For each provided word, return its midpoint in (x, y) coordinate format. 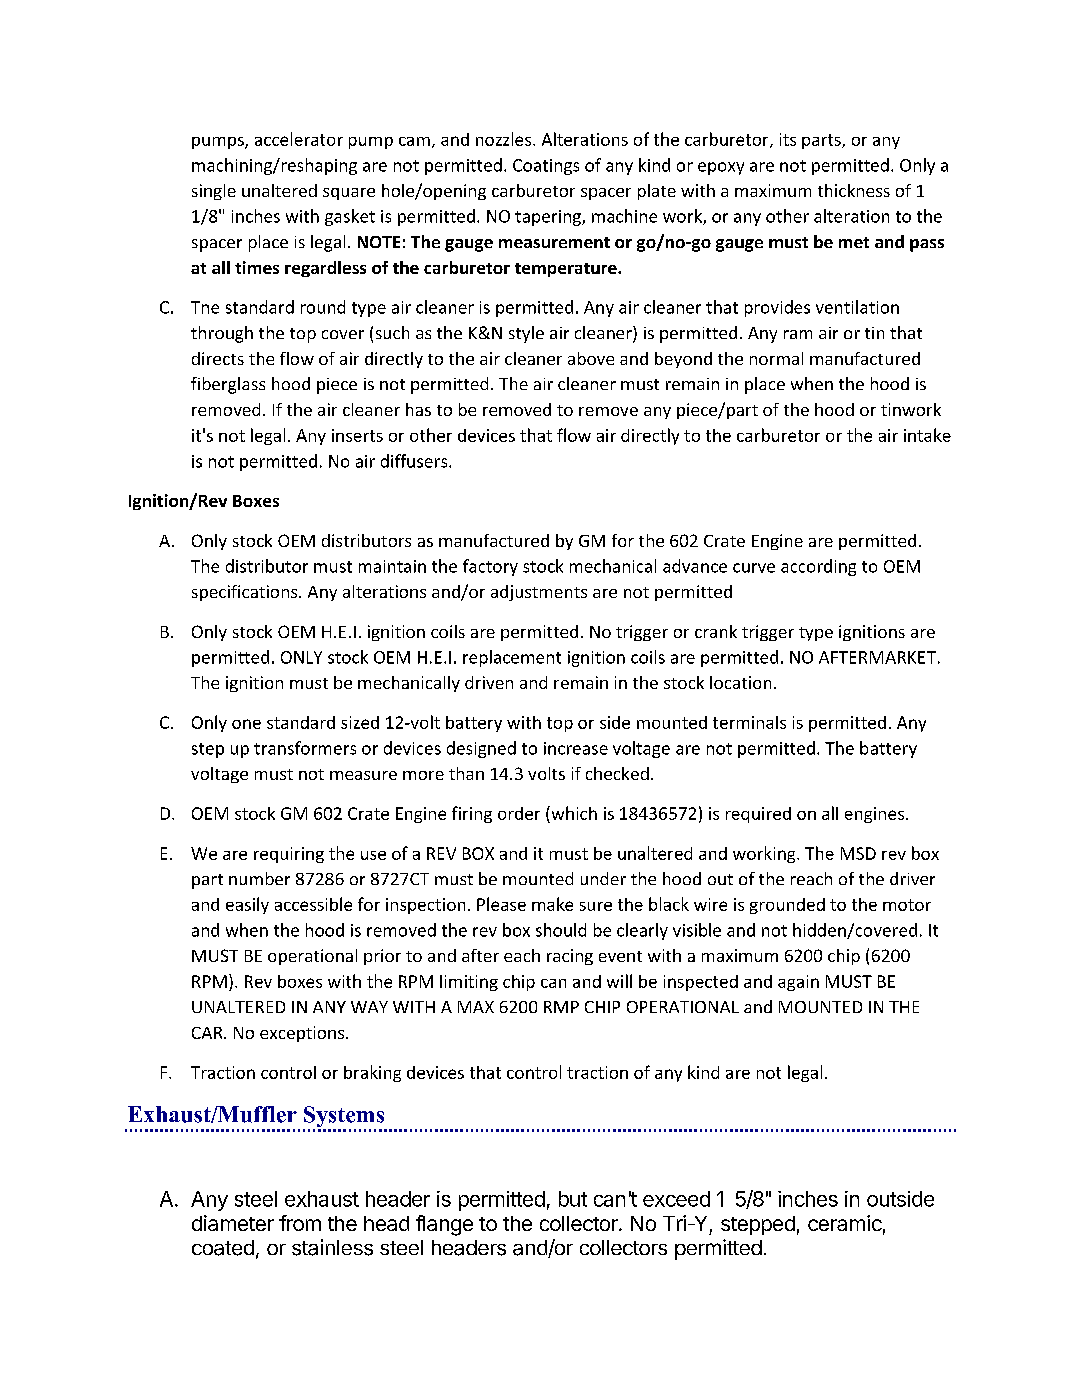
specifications (246, 593)
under (603, 878)
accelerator (299, 139)
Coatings (546, 167)
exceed (676, 1199)
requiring (289, 855)
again (798, 983)
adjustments (539, 593)
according (818, 567)
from (300, 1223)
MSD (858, 853)
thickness (854, 190)
